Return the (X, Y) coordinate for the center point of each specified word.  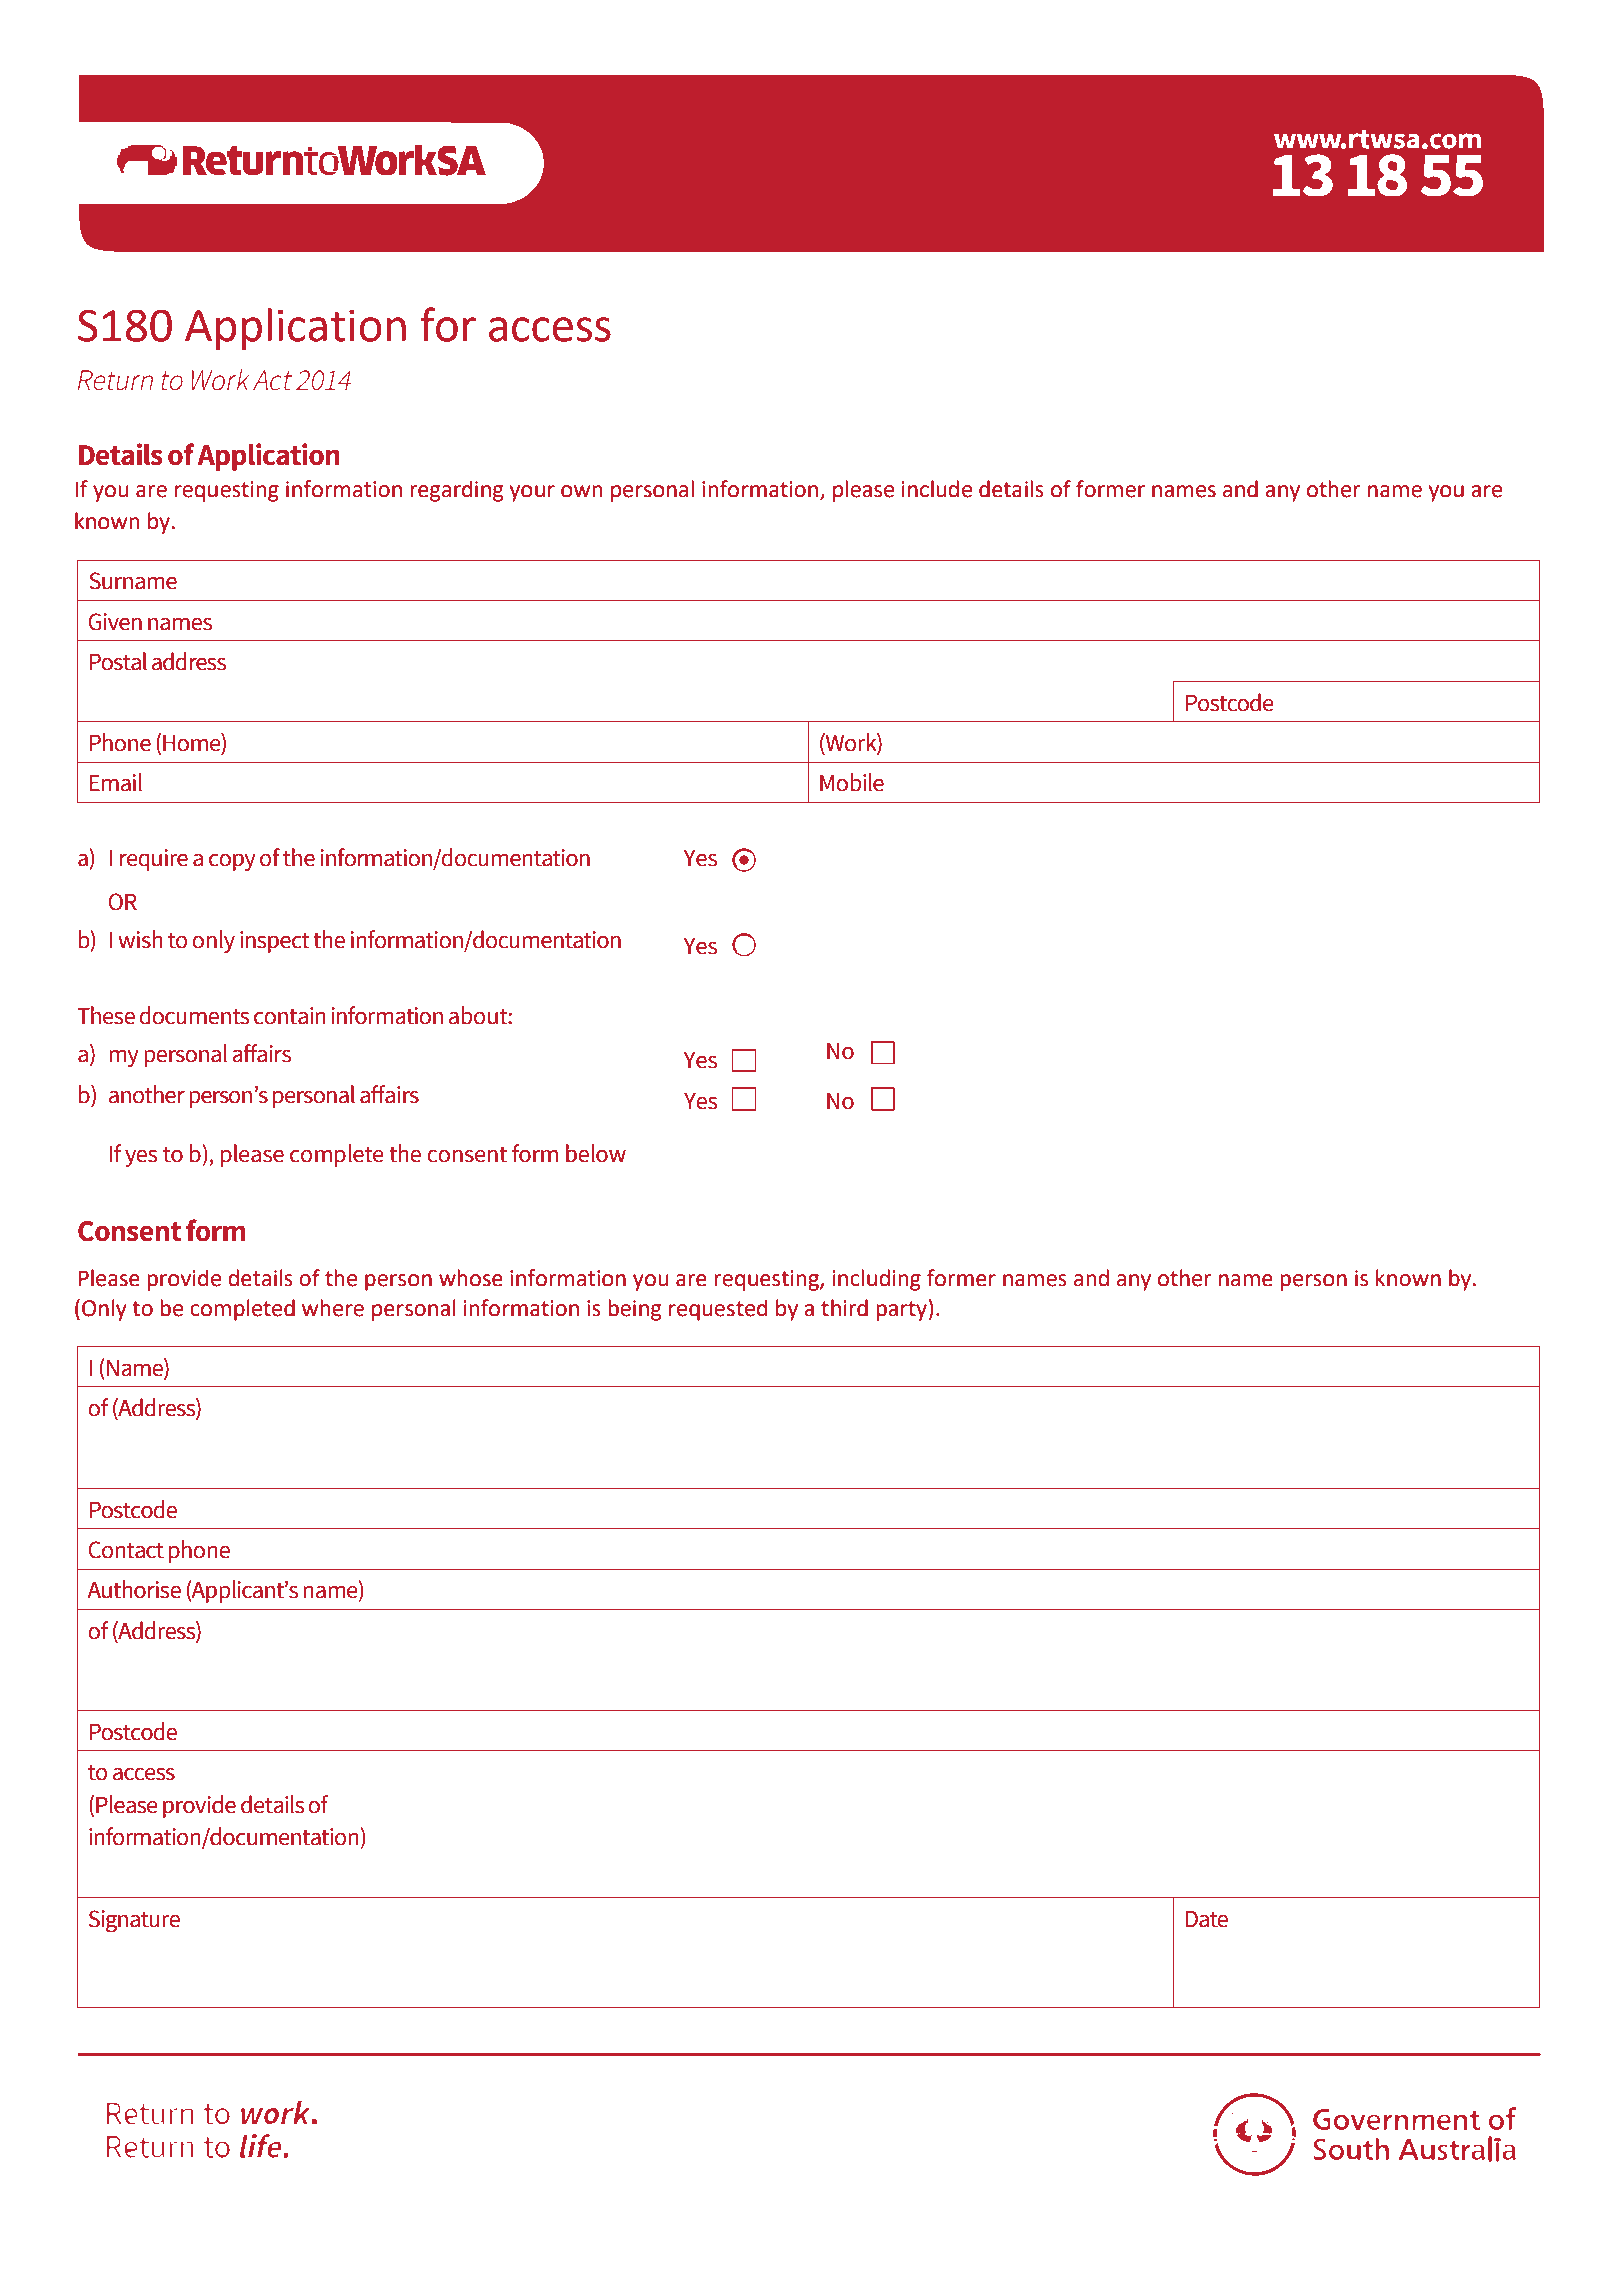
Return (115, 380)
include (937, 489)
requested (718, 1310)
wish (140, 939)
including (877, 1280)
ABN (1322, 281)
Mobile (852, 782)
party (901, 1311)
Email (115, 782)
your (532, 493)
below (596, 1153)
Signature (134, 1921)
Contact (126, 1550)
